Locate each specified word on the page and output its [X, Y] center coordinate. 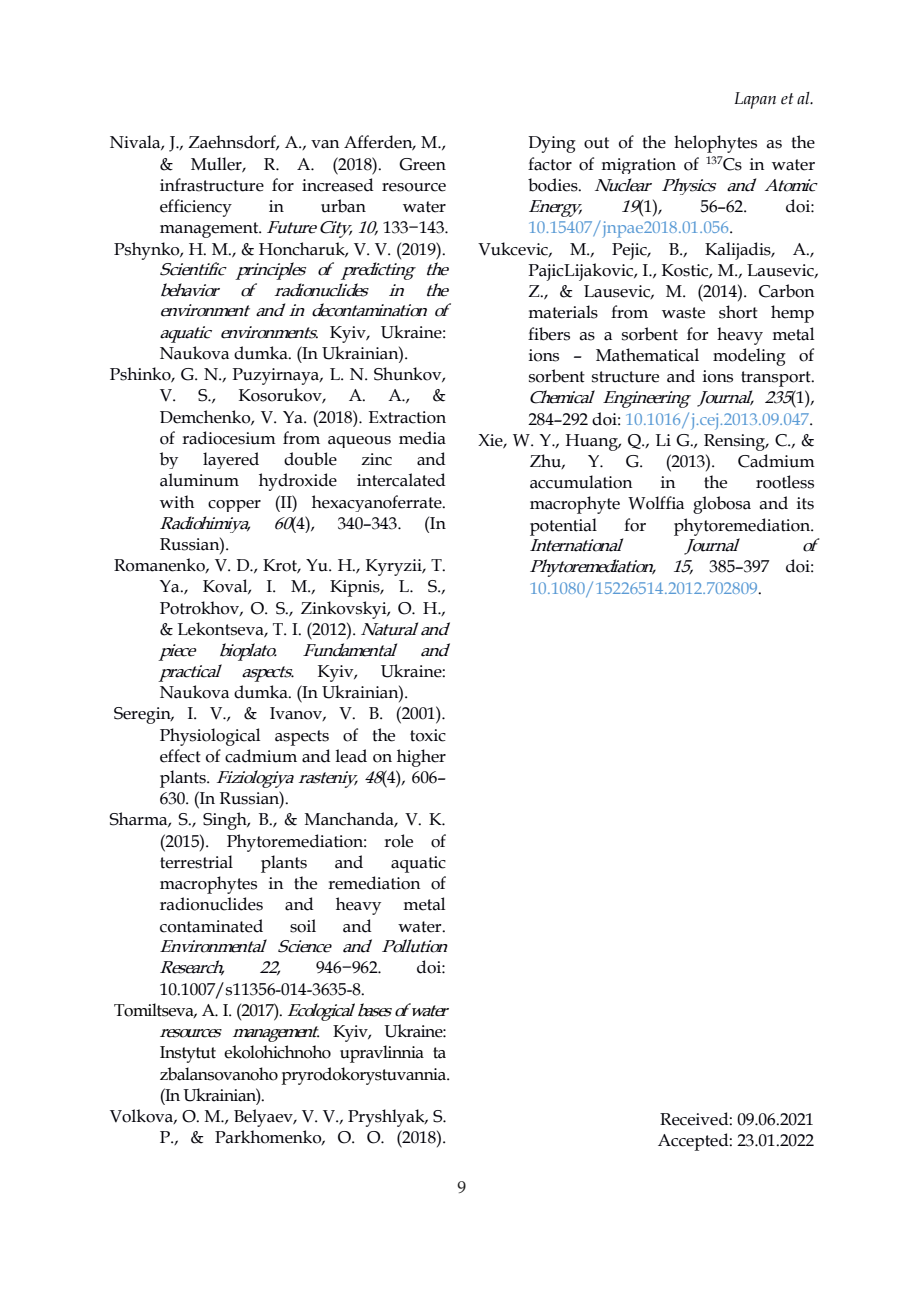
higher [421, 758]
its [805, 503]
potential [563, 527]
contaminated [211, 926]
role [398, 841]
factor [550, 164]
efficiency [196, 208]
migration [638, 166]
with [177, 502]
